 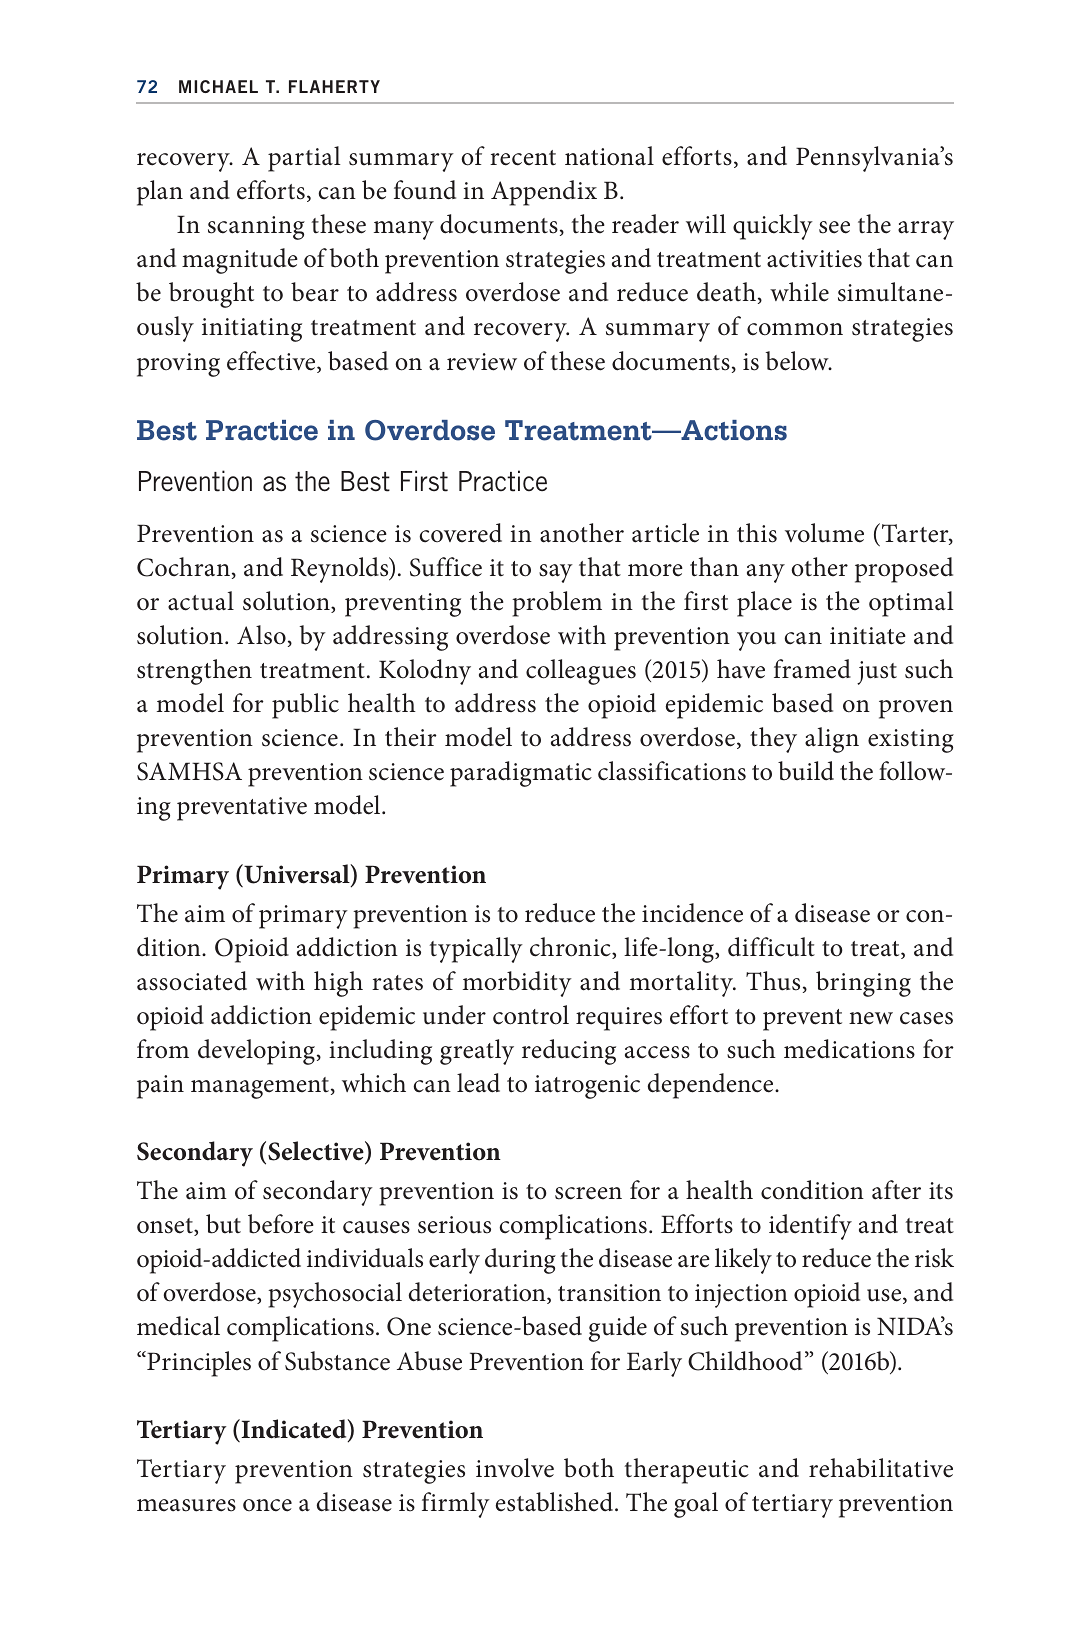 What do you see at coordinates (189, 771) in the document?
I see `SAMHSA` at bounding box center [189, 771].
